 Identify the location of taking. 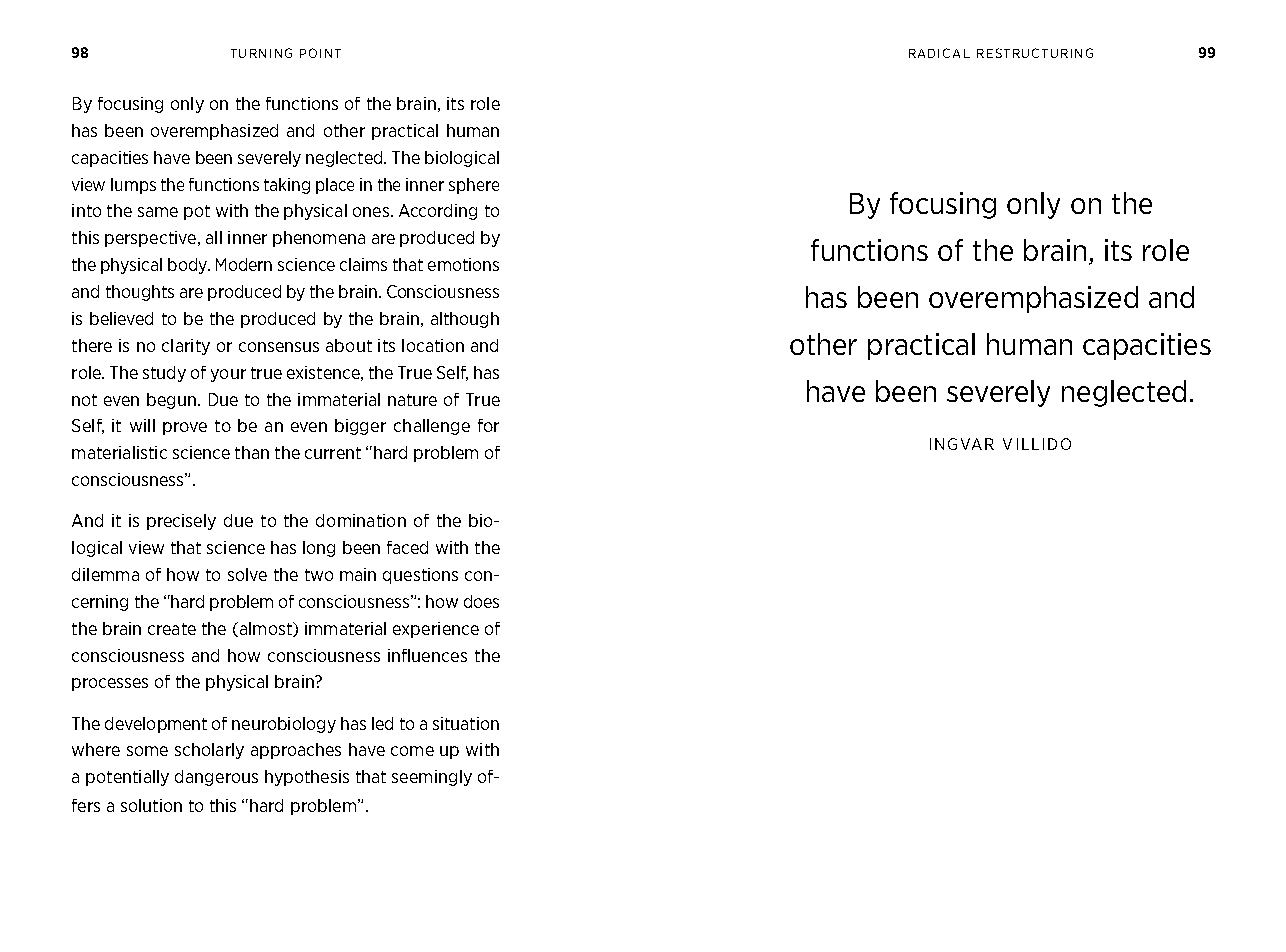
(287, 186).
